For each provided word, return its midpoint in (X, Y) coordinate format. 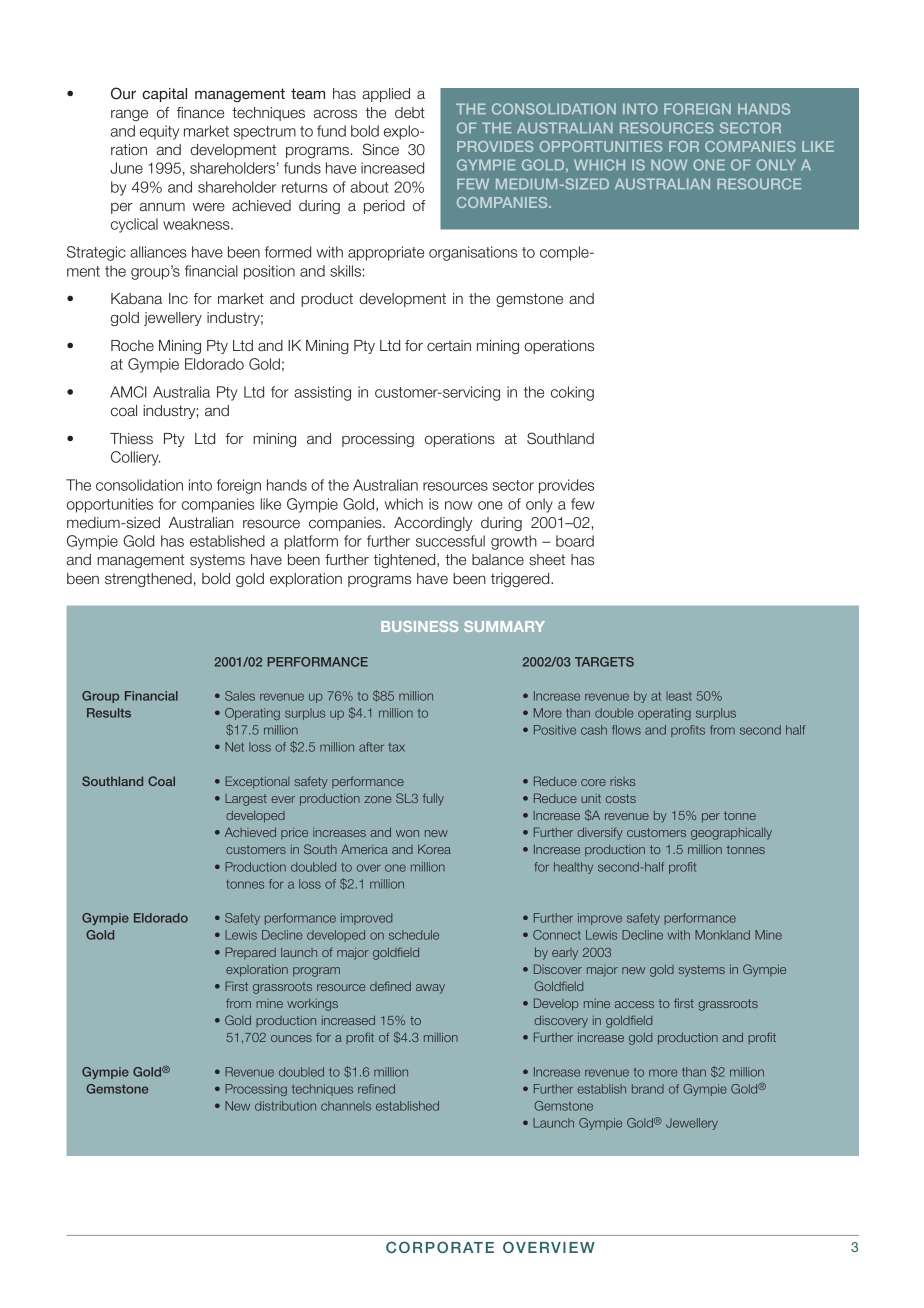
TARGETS (604, 662)
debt (410, 113)
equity (159, 132)
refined (376, 1089)
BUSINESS (419, 626)
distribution (285, 1106)
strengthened (148, 580)
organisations (473, 253)
